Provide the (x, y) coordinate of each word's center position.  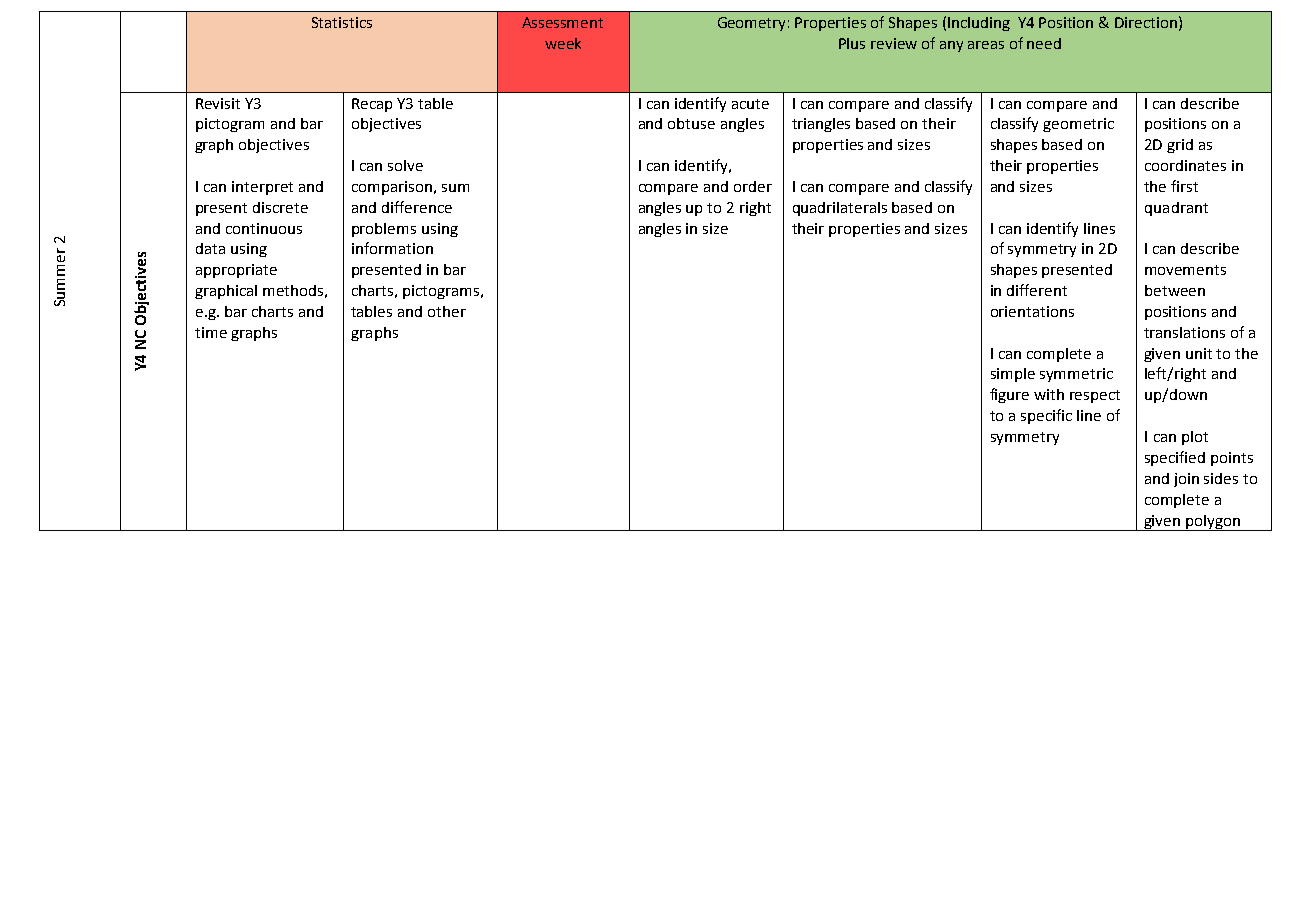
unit (1199, 353)
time (211, 332)
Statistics (342, 22)
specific (1046, 416)
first (1184, 186)
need (1044, 43)
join (1186, 480)
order (753, 186)
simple (1013, 375)
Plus (852, 43)
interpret (262, 188)
